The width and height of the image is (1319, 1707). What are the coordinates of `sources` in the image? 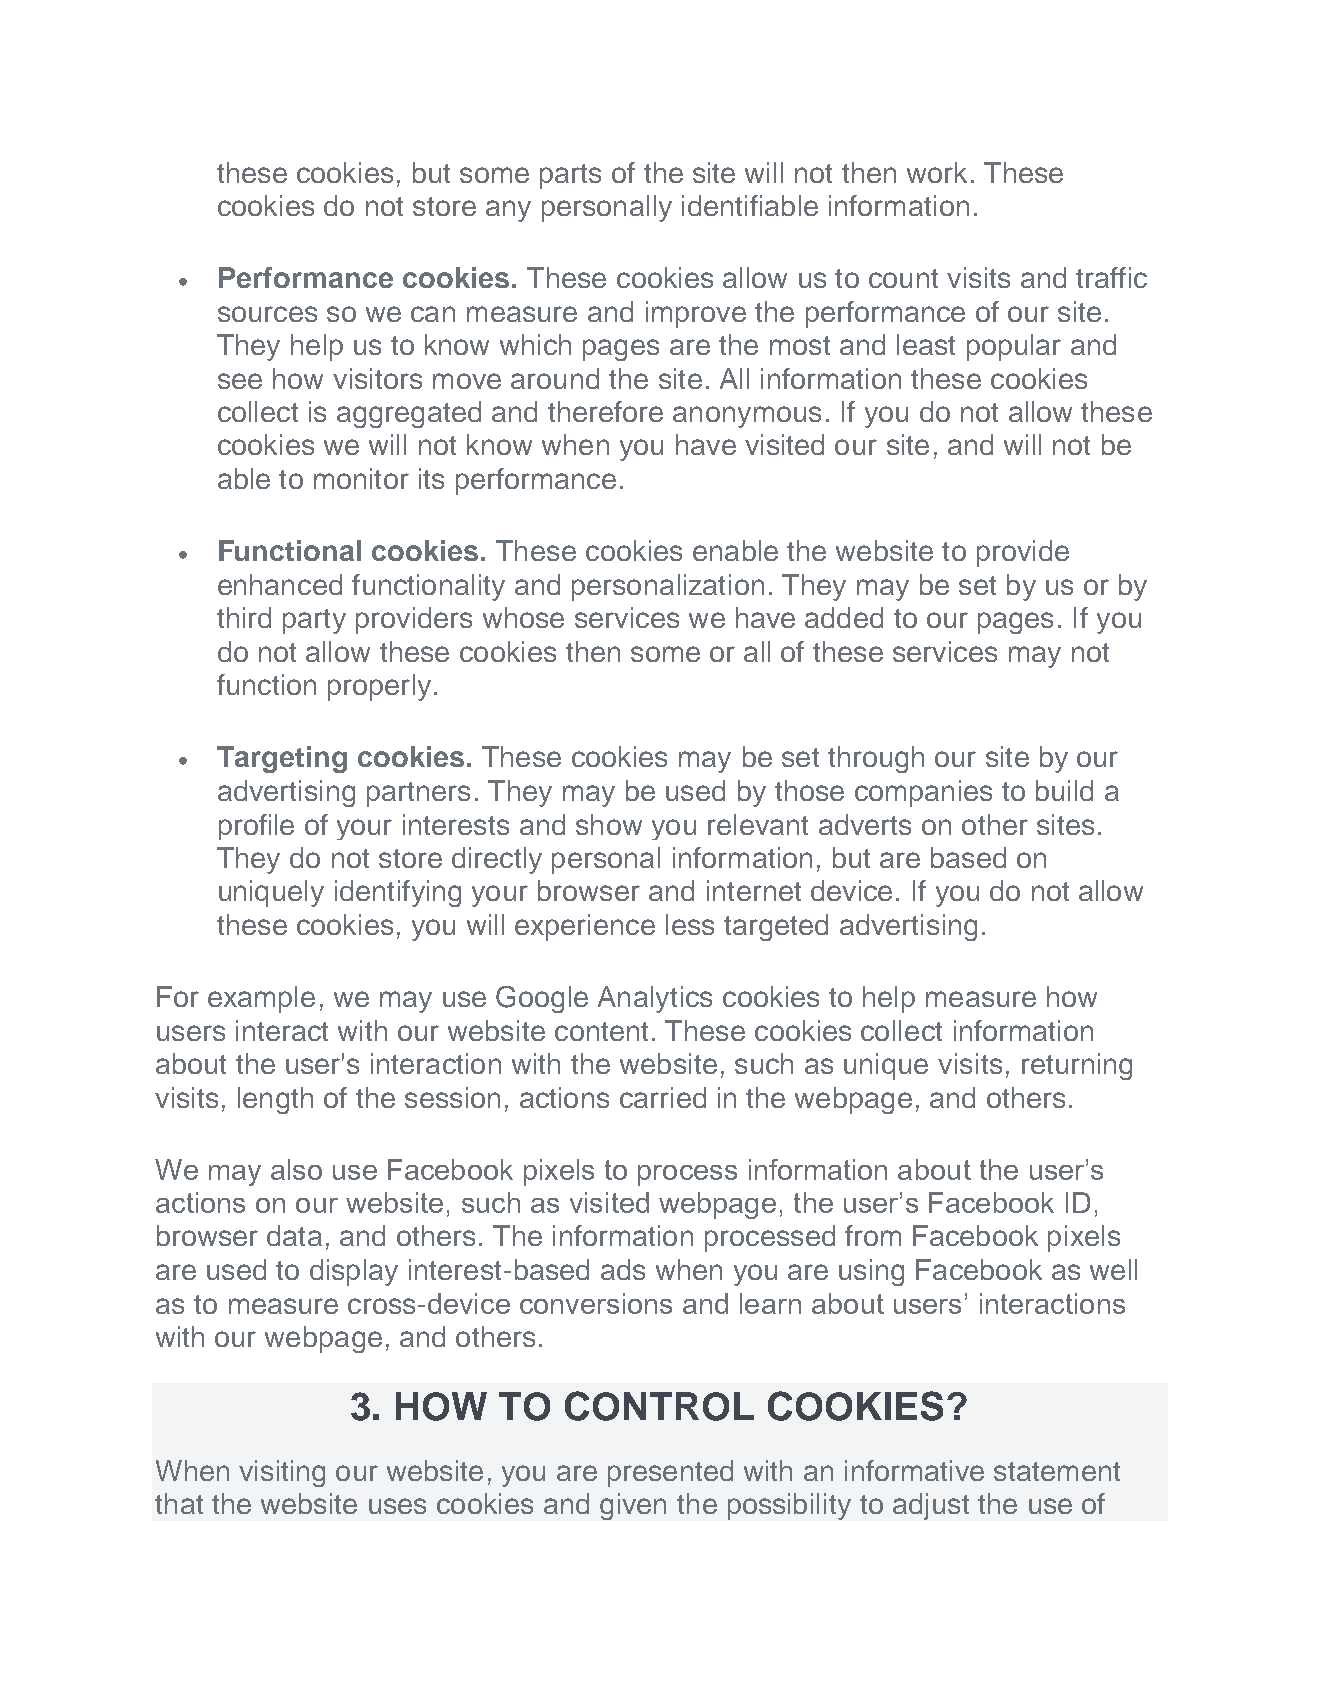 It's located at (267, 314).
